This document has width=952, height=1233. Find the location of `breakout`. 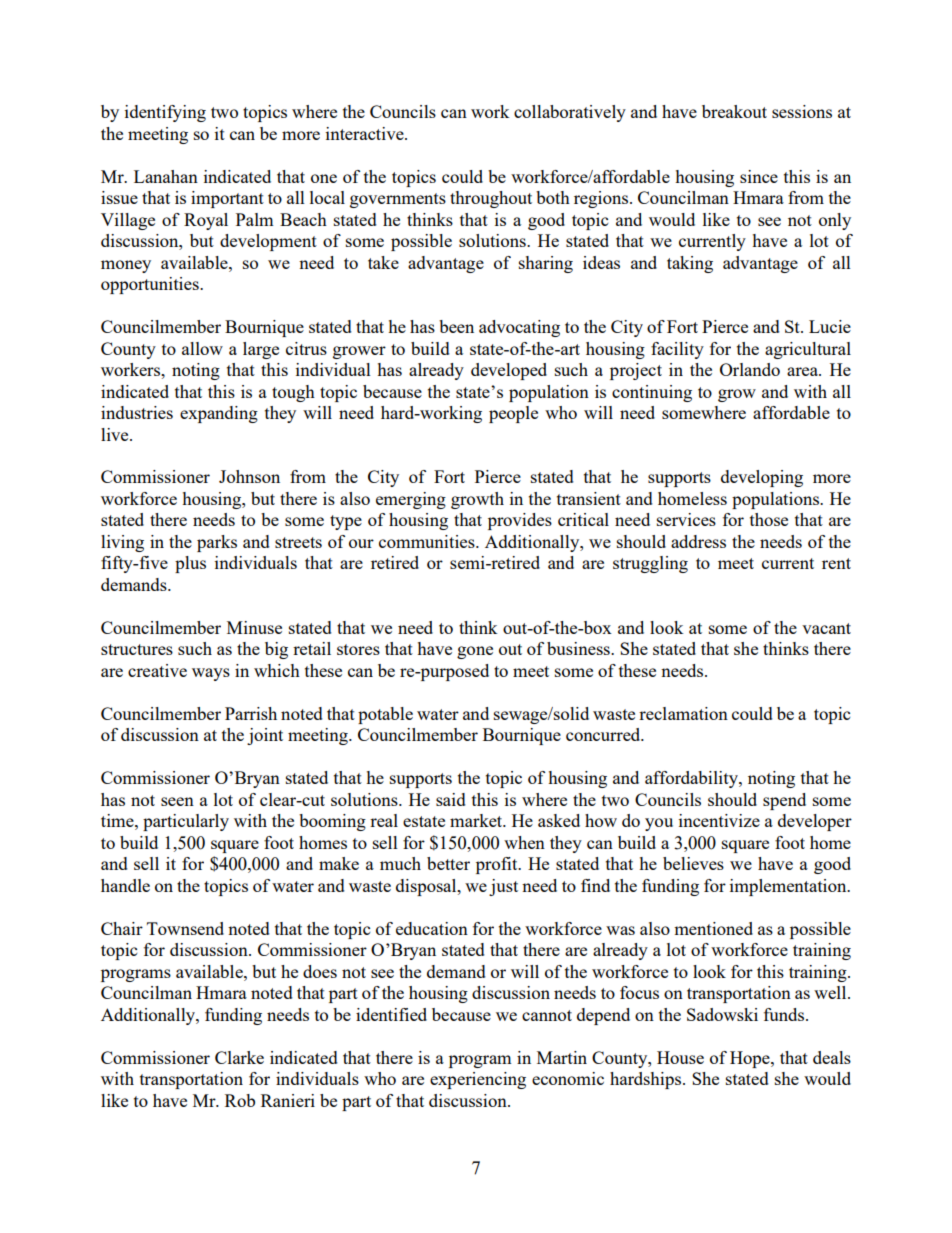

breakout is located at coordinates (734, 111).
